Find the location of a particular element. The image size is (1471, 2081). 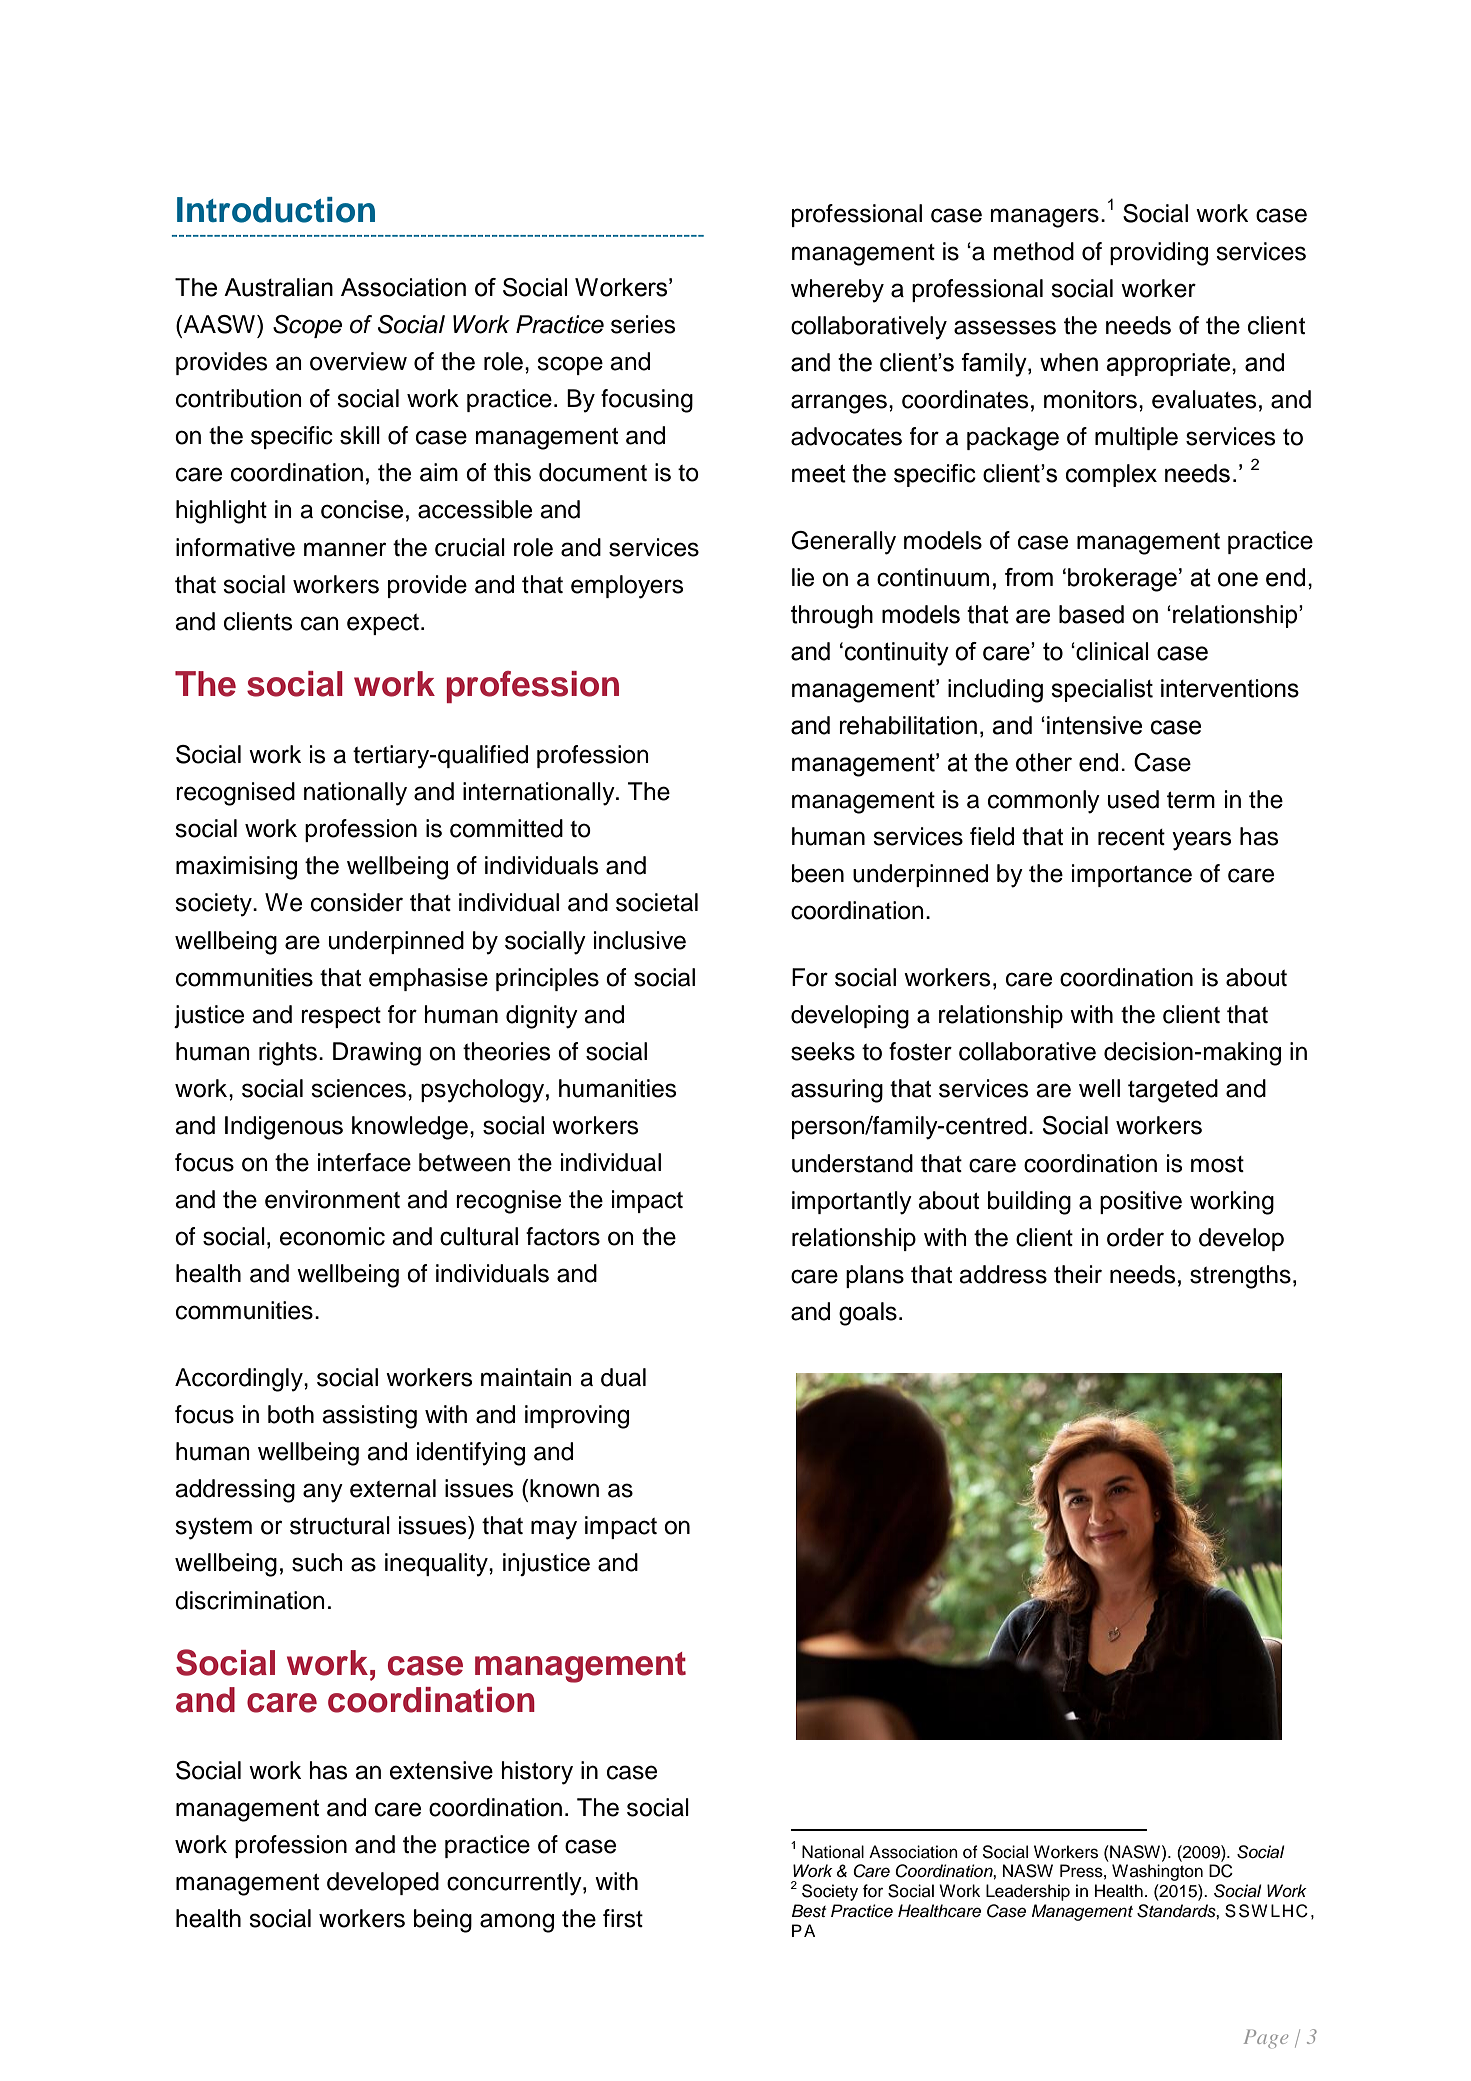

Washington is located at coordinates (1157, 1872).
